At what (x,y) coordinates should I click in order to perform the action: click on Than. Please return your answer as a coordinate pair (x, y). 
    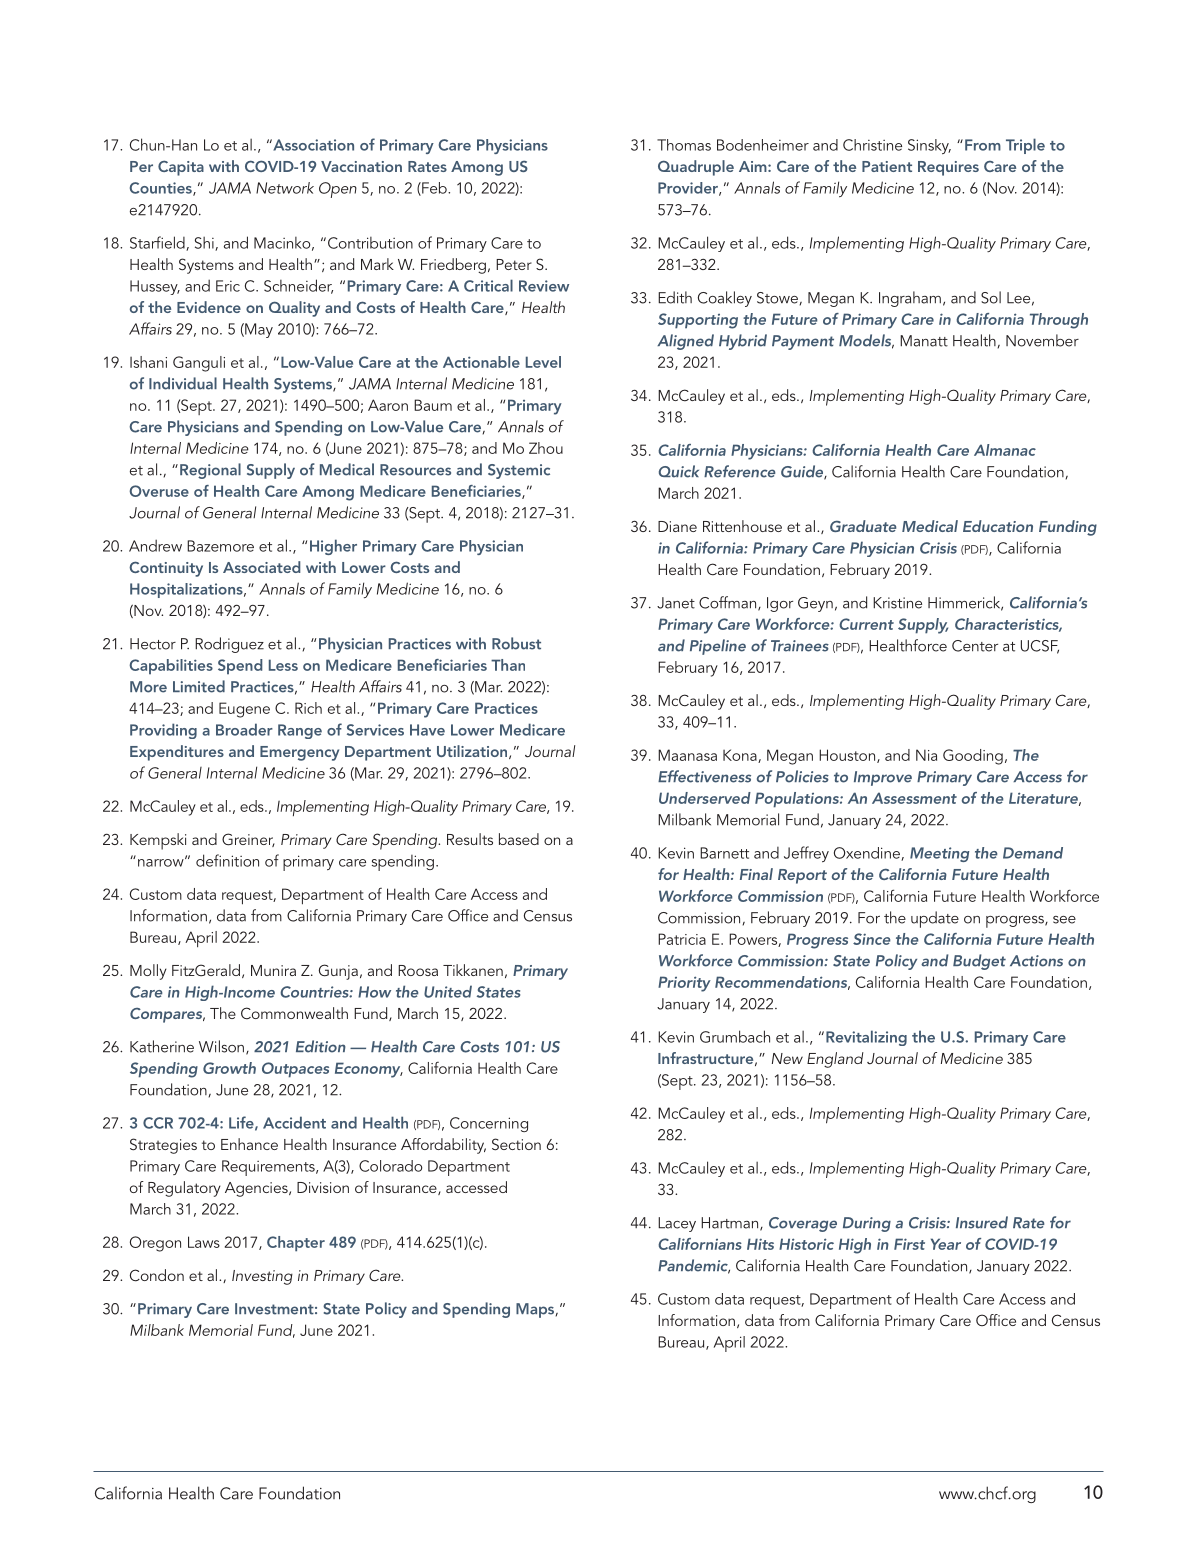
    Looking at the image, I should click on (508, 665).
